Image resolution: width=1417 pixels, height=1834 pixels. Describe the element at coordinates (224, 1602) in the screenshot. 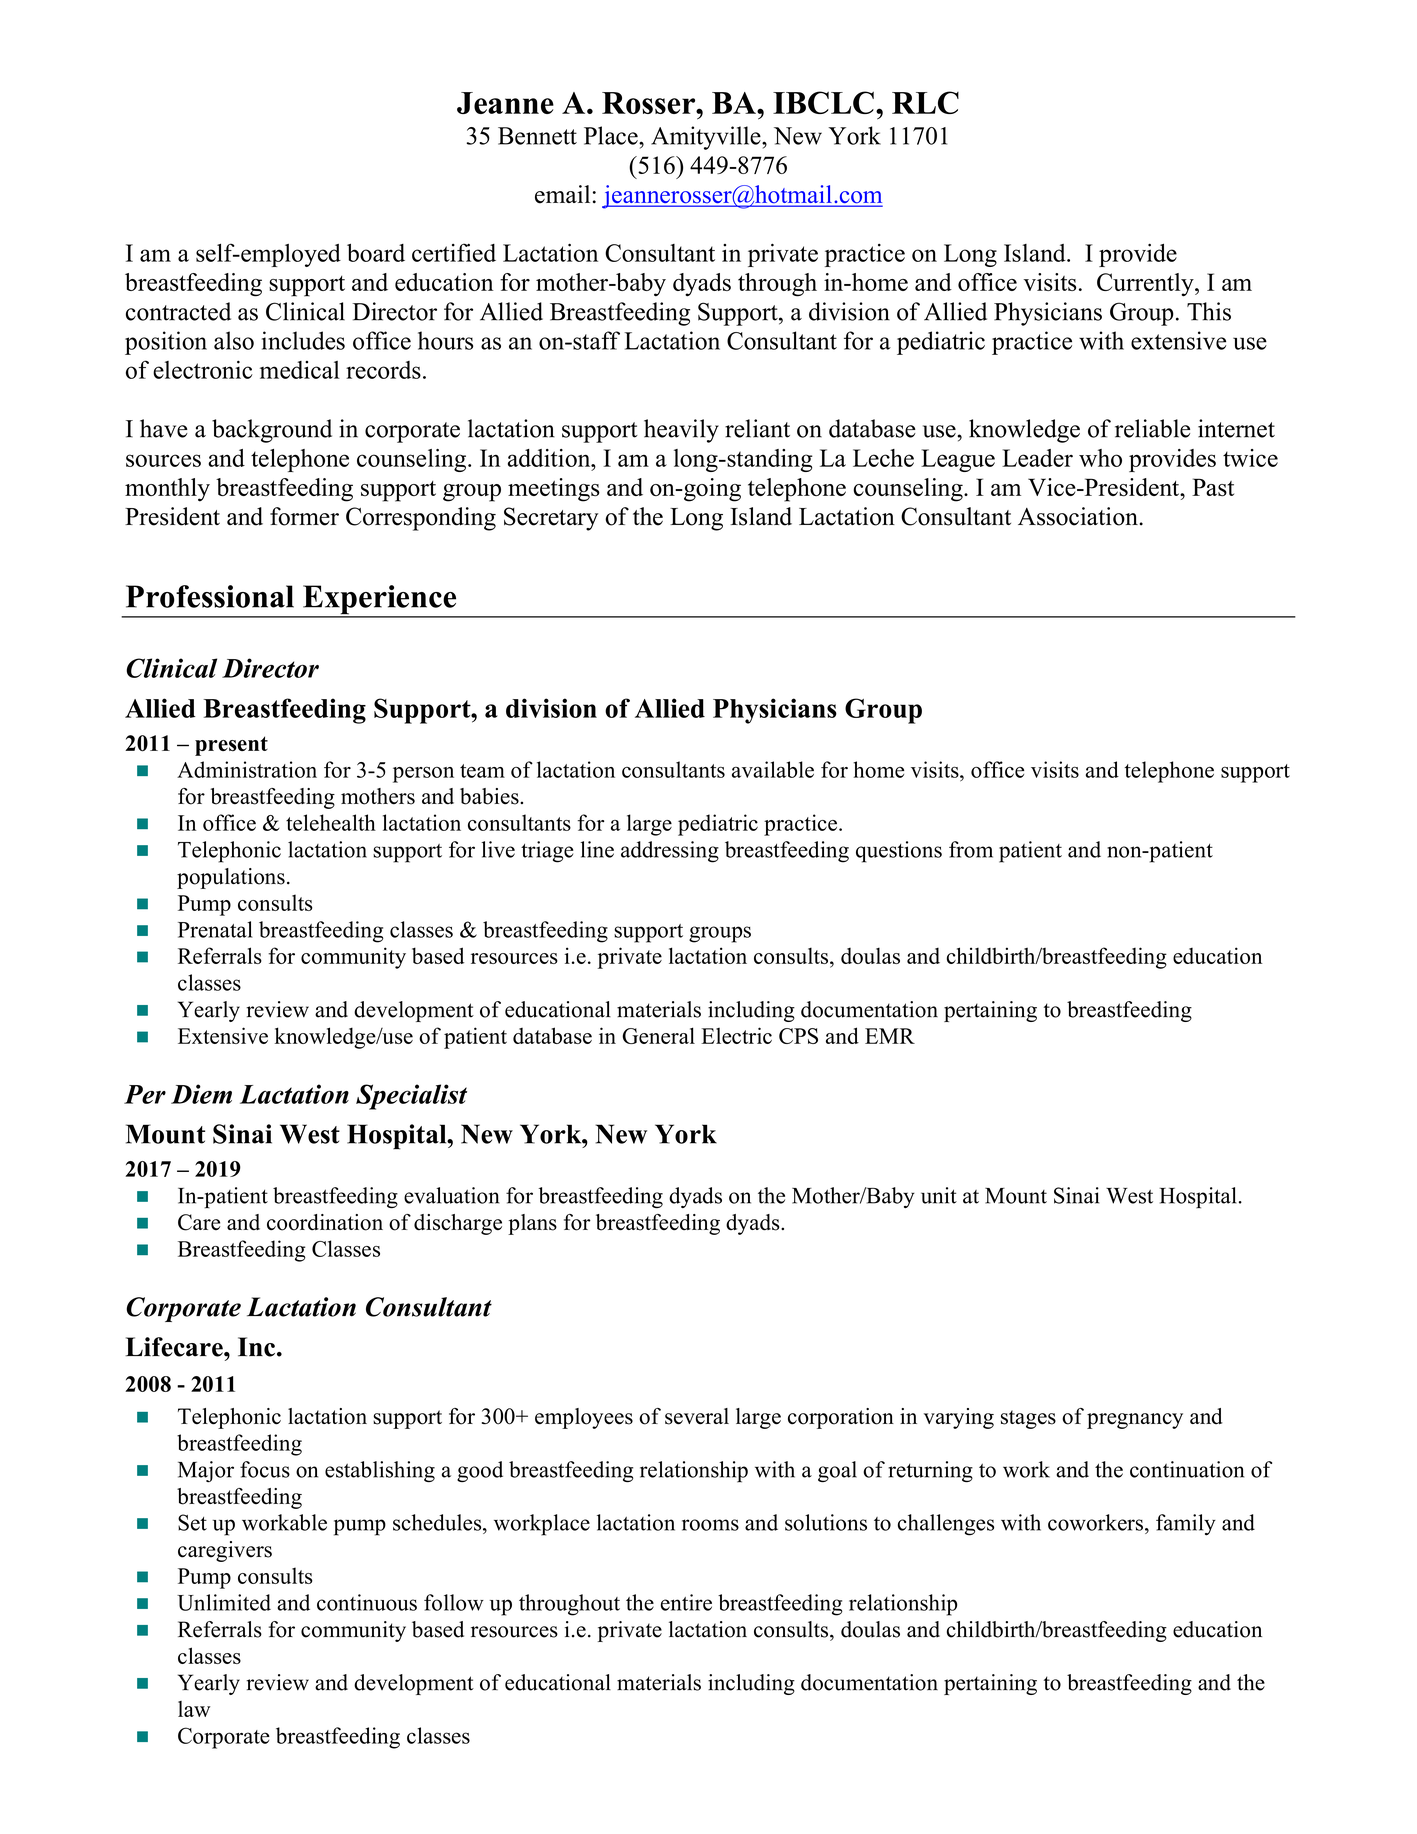

I see `Unlimited` at that location.
